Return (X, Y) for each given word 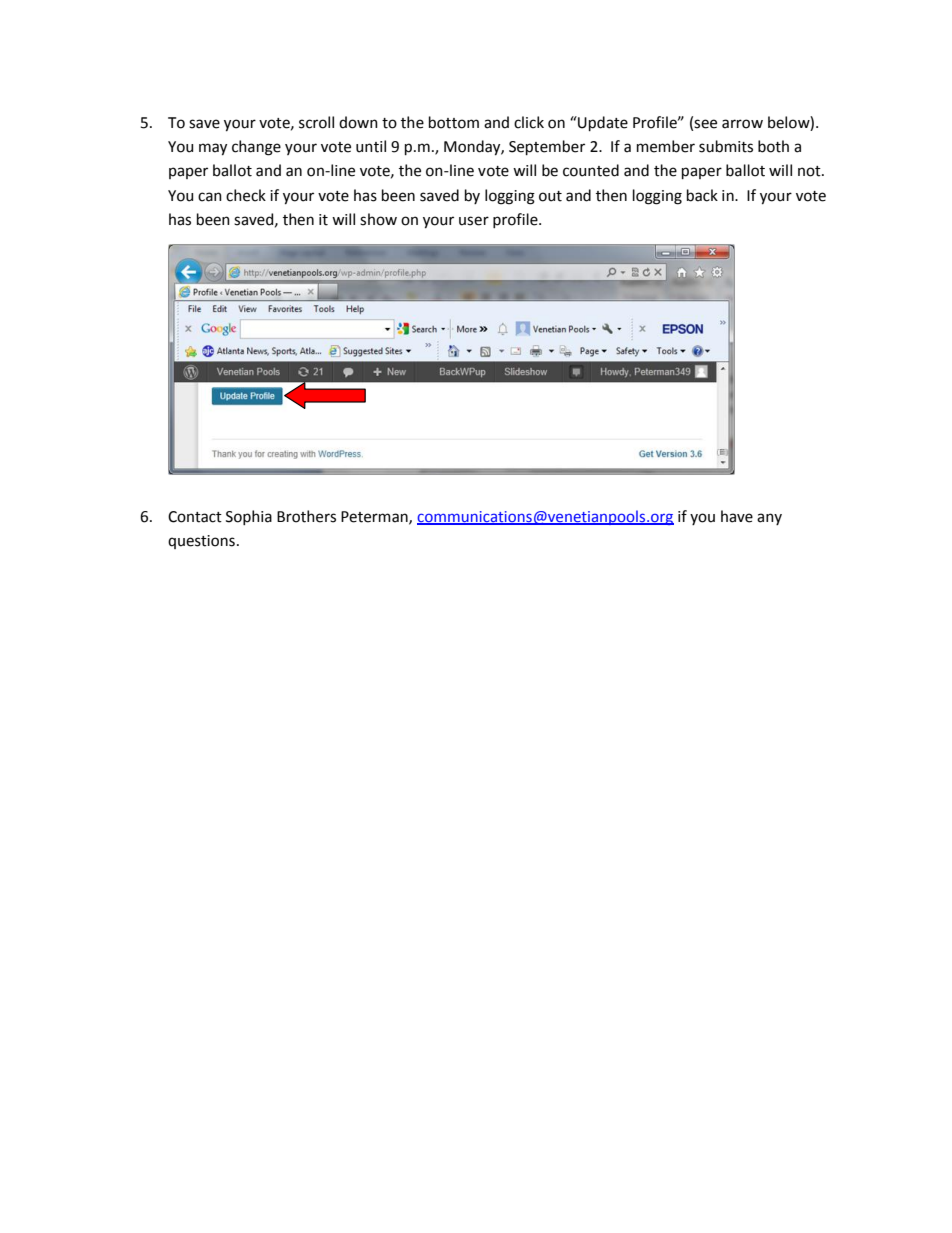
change (256, 148)
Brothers (306, 516)
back (702, 195)
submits (726, 146)
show (378, 219)
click (529, 122)
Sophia (249, 517)
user (474, 221)
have (737, 516)
